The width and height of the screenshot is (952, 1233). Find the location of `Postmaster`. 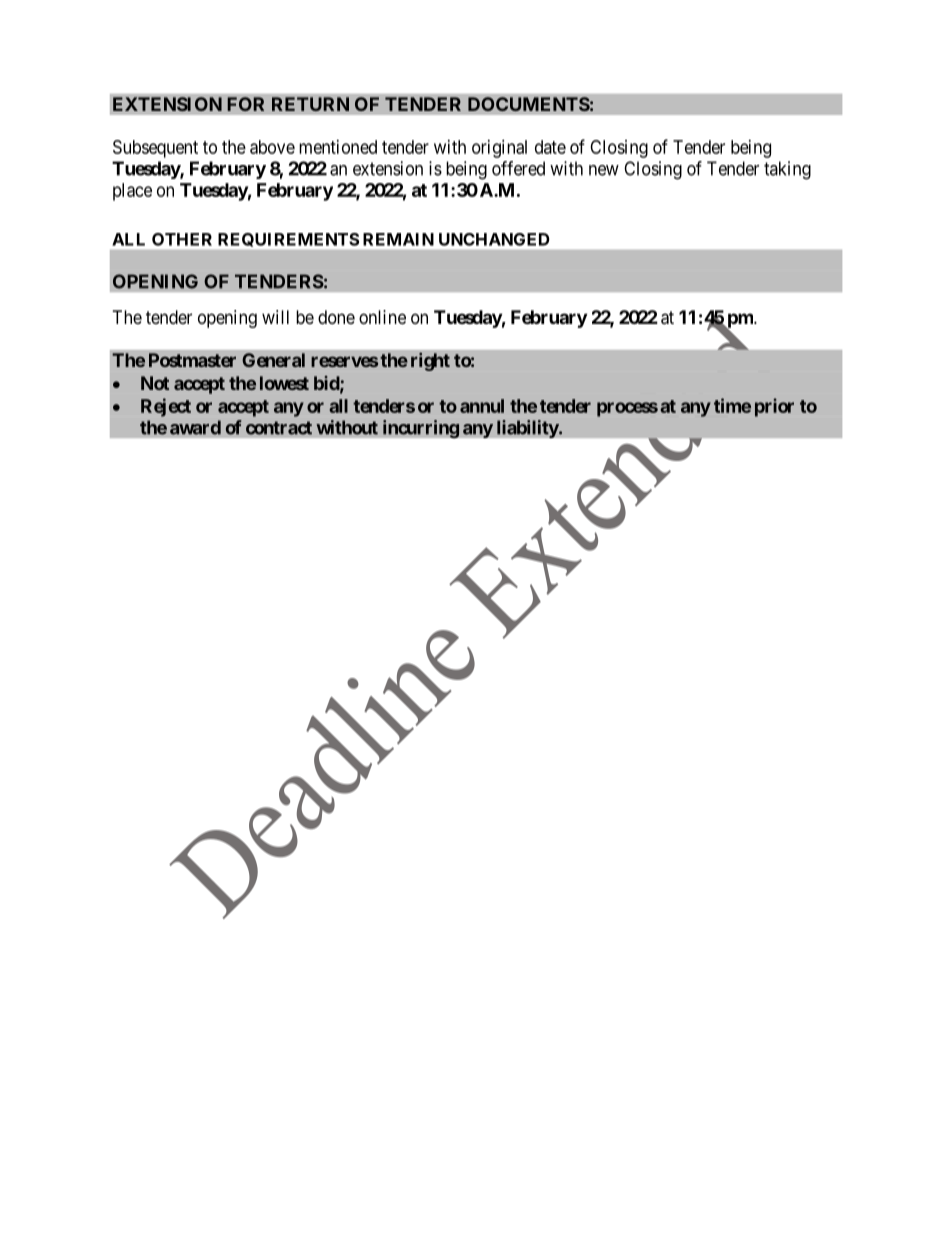

Postmaster is located at coordinates (192, 360).
